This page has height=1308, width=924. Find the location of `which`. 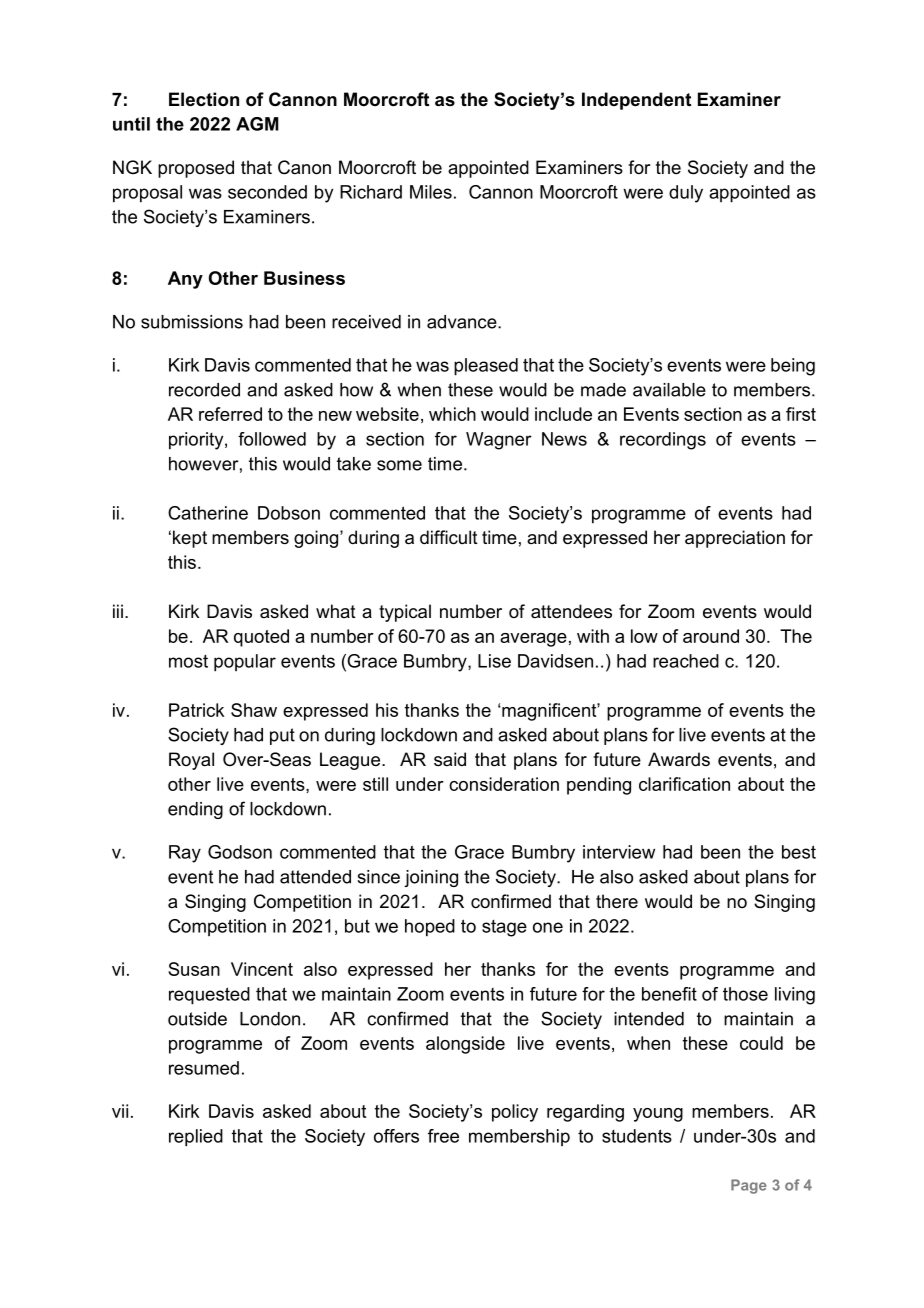

which is located at coordinates (452, 414).
